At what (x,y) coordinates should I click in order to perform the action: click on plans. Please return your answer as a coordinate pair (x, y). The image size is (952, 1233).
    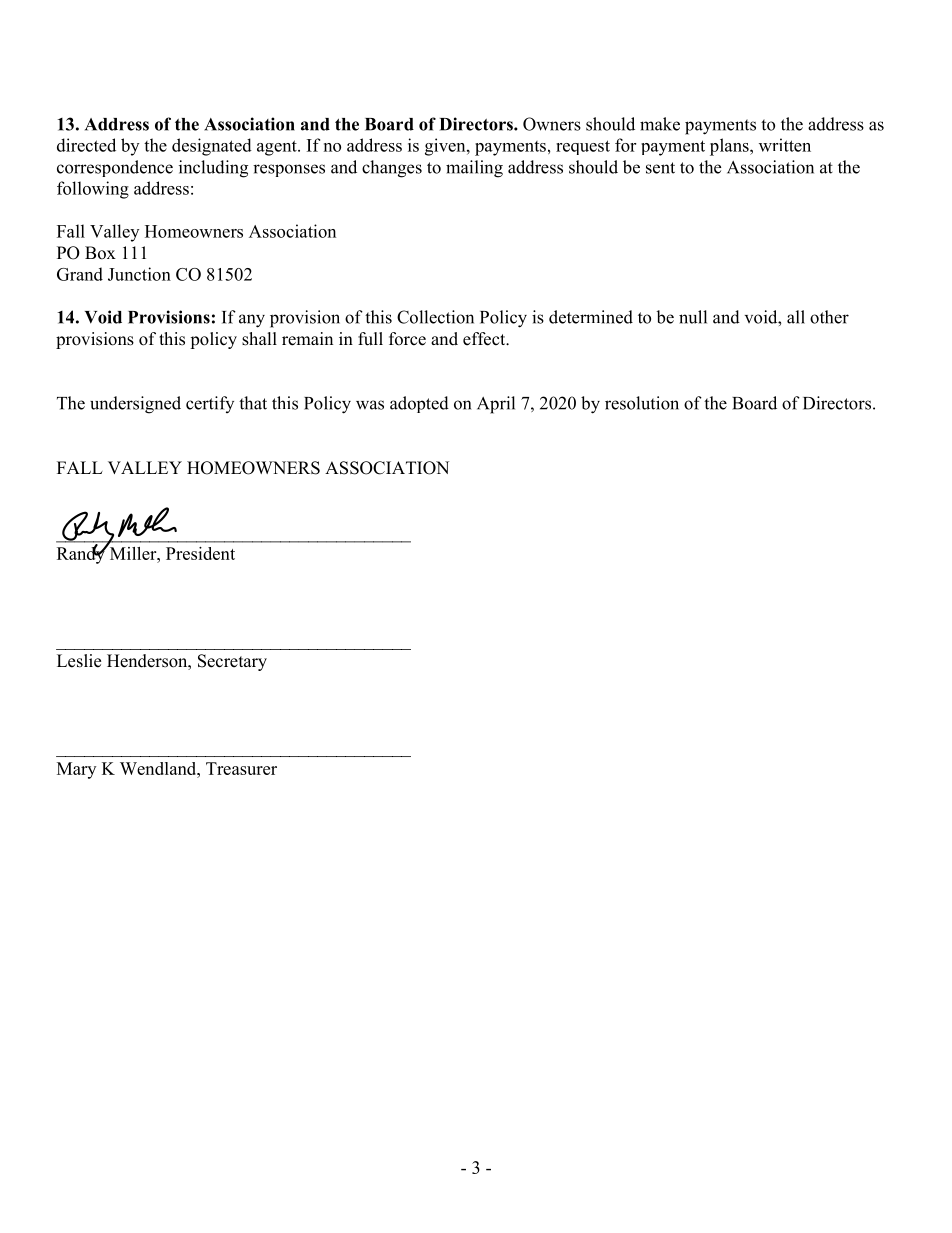
    Looking at the image, I should click on (730, 147).
